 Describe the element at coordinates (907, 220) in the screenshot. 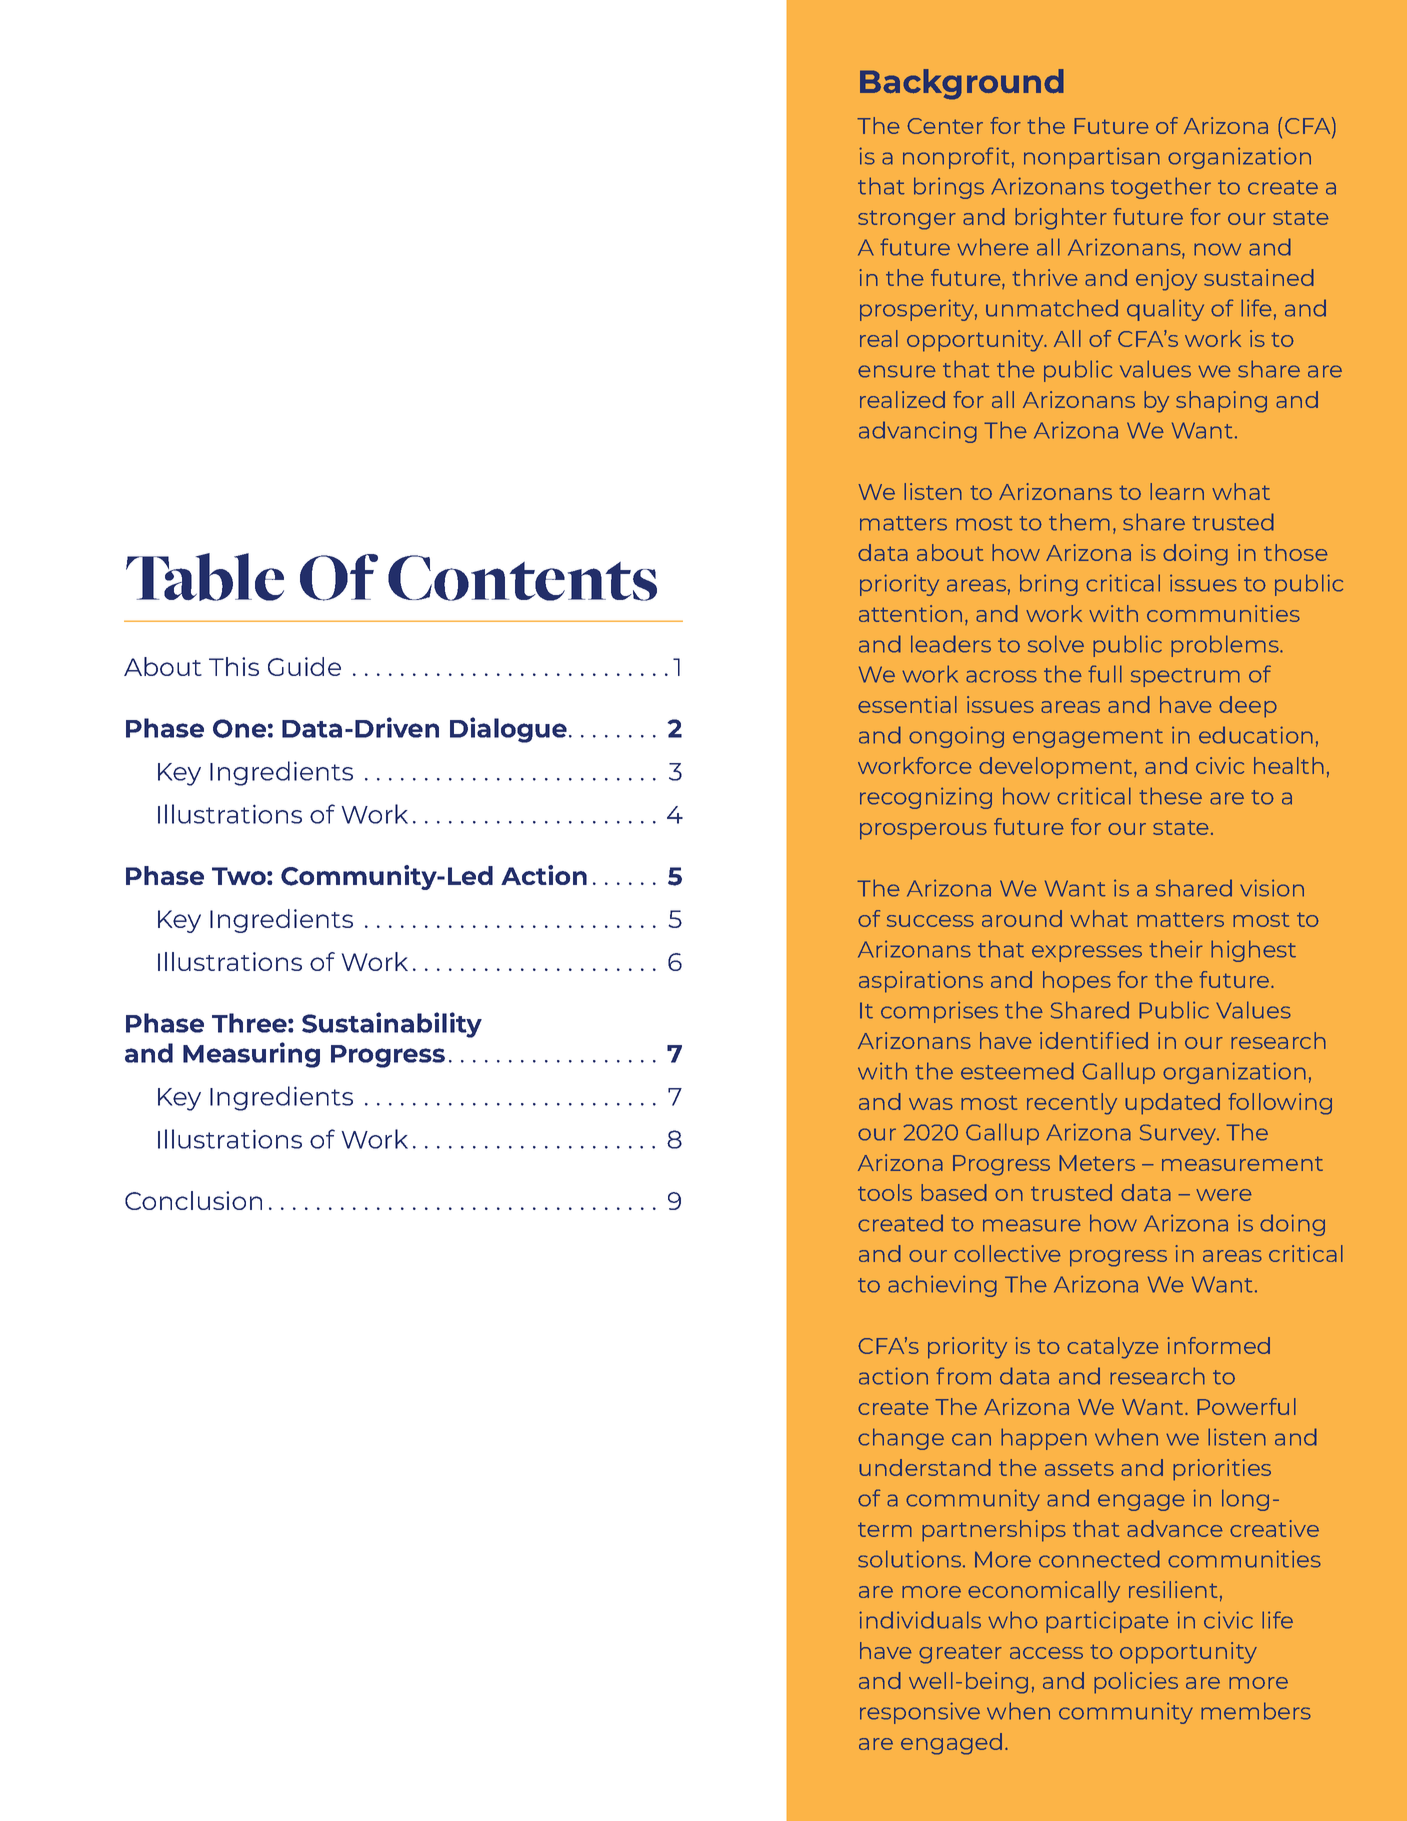

I see `stronger` at that location.
